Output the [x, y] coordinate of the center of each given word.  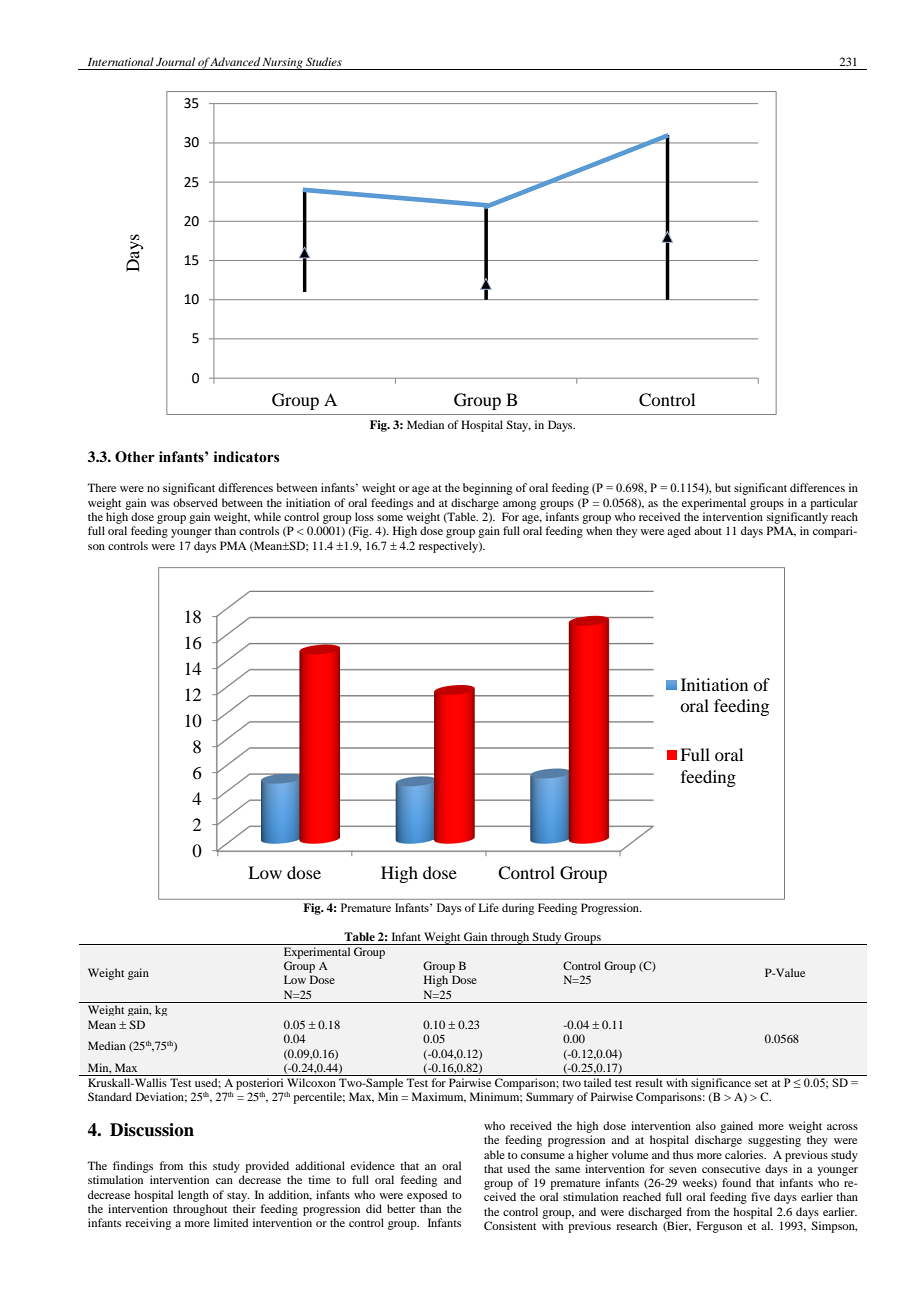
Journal [175, 61]
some [390, 518]
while [267, 516]
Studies [324, 61]
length [193, 1196]
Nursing [283, 64]
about [708, 530]
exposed [427, 1196]
